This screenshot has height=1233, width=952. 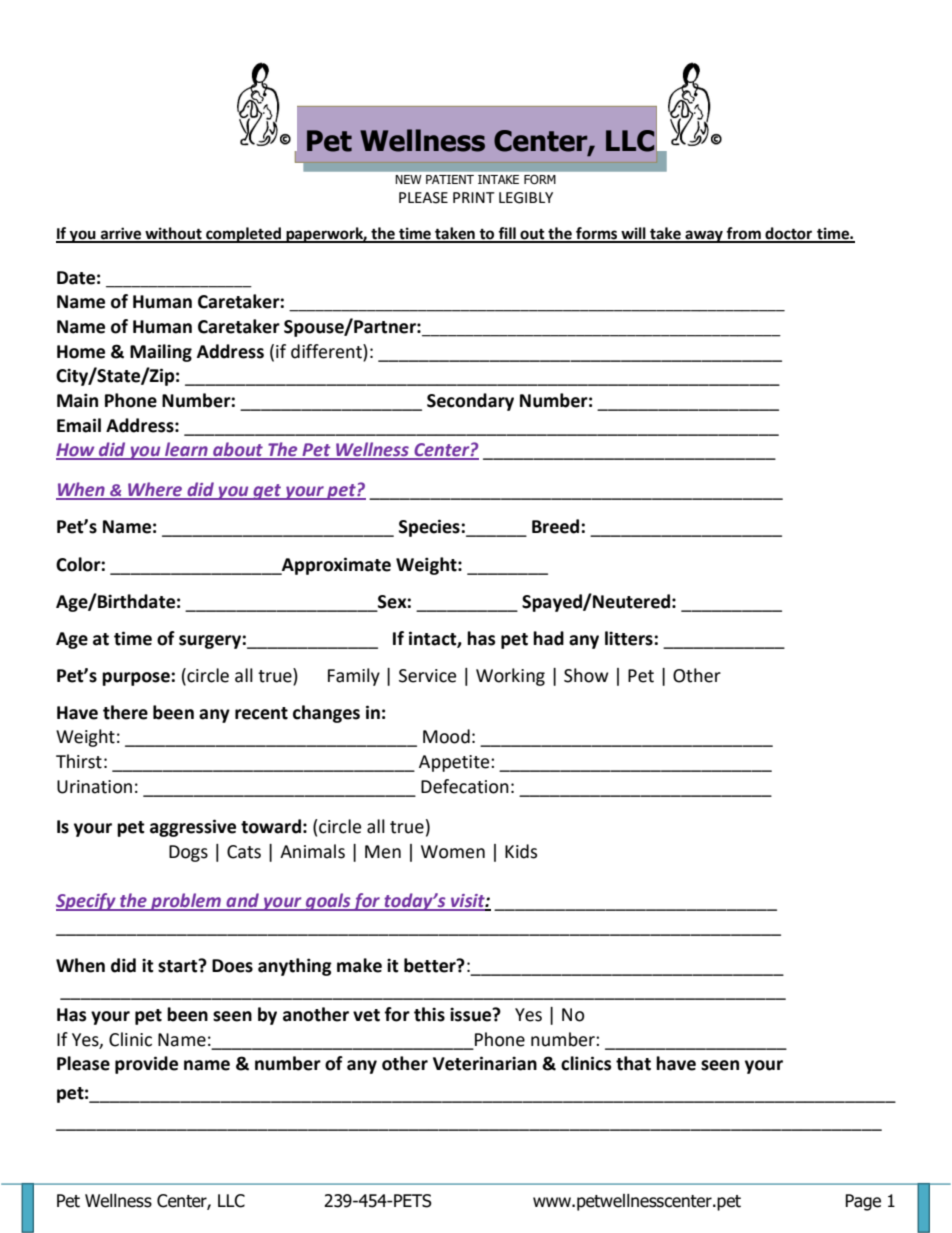 I want to click on without, so click(x=173, y=234).
